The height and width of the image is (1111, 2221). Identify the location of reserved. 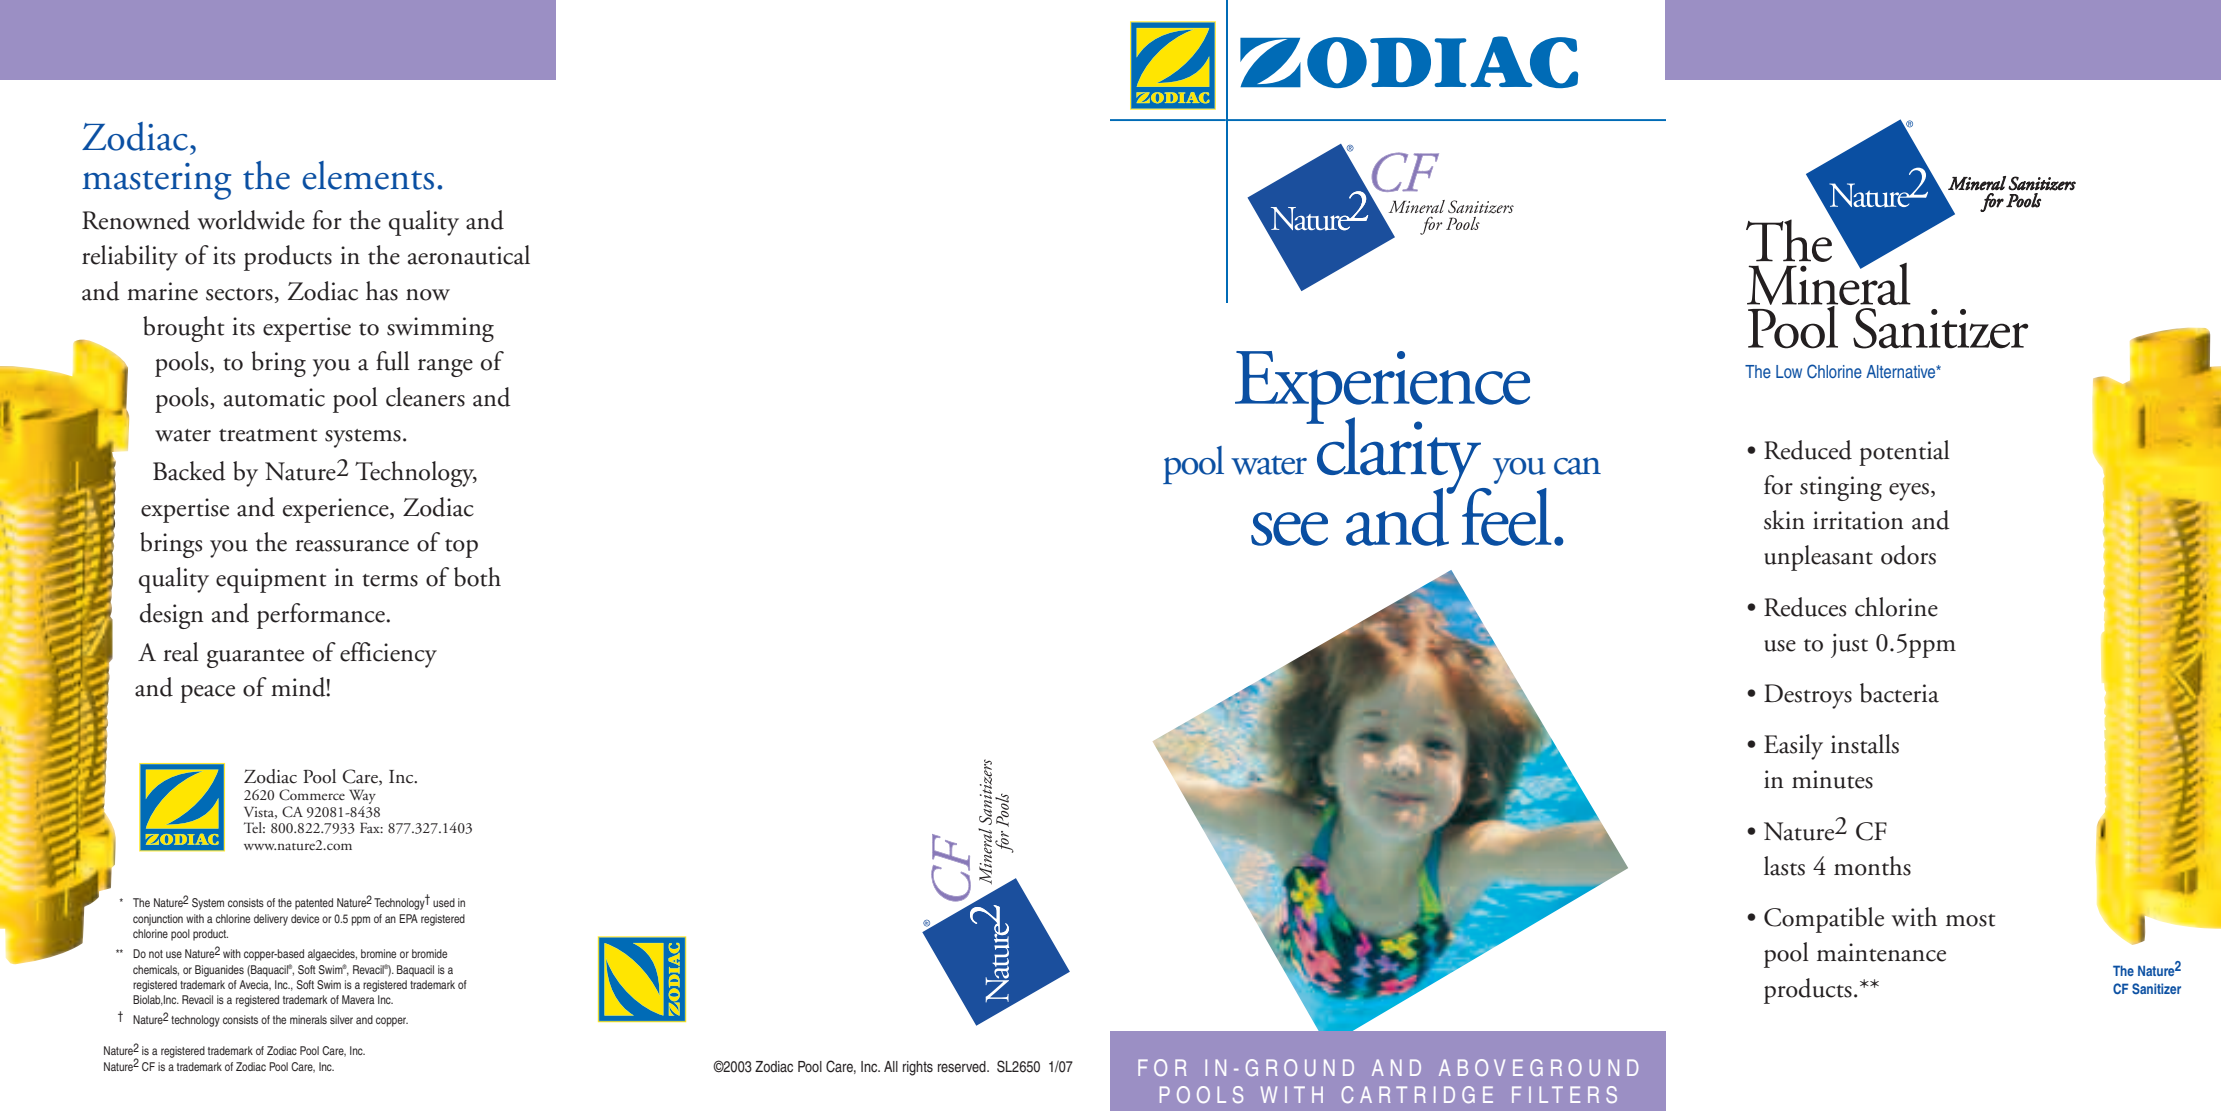
(963, 1066).
